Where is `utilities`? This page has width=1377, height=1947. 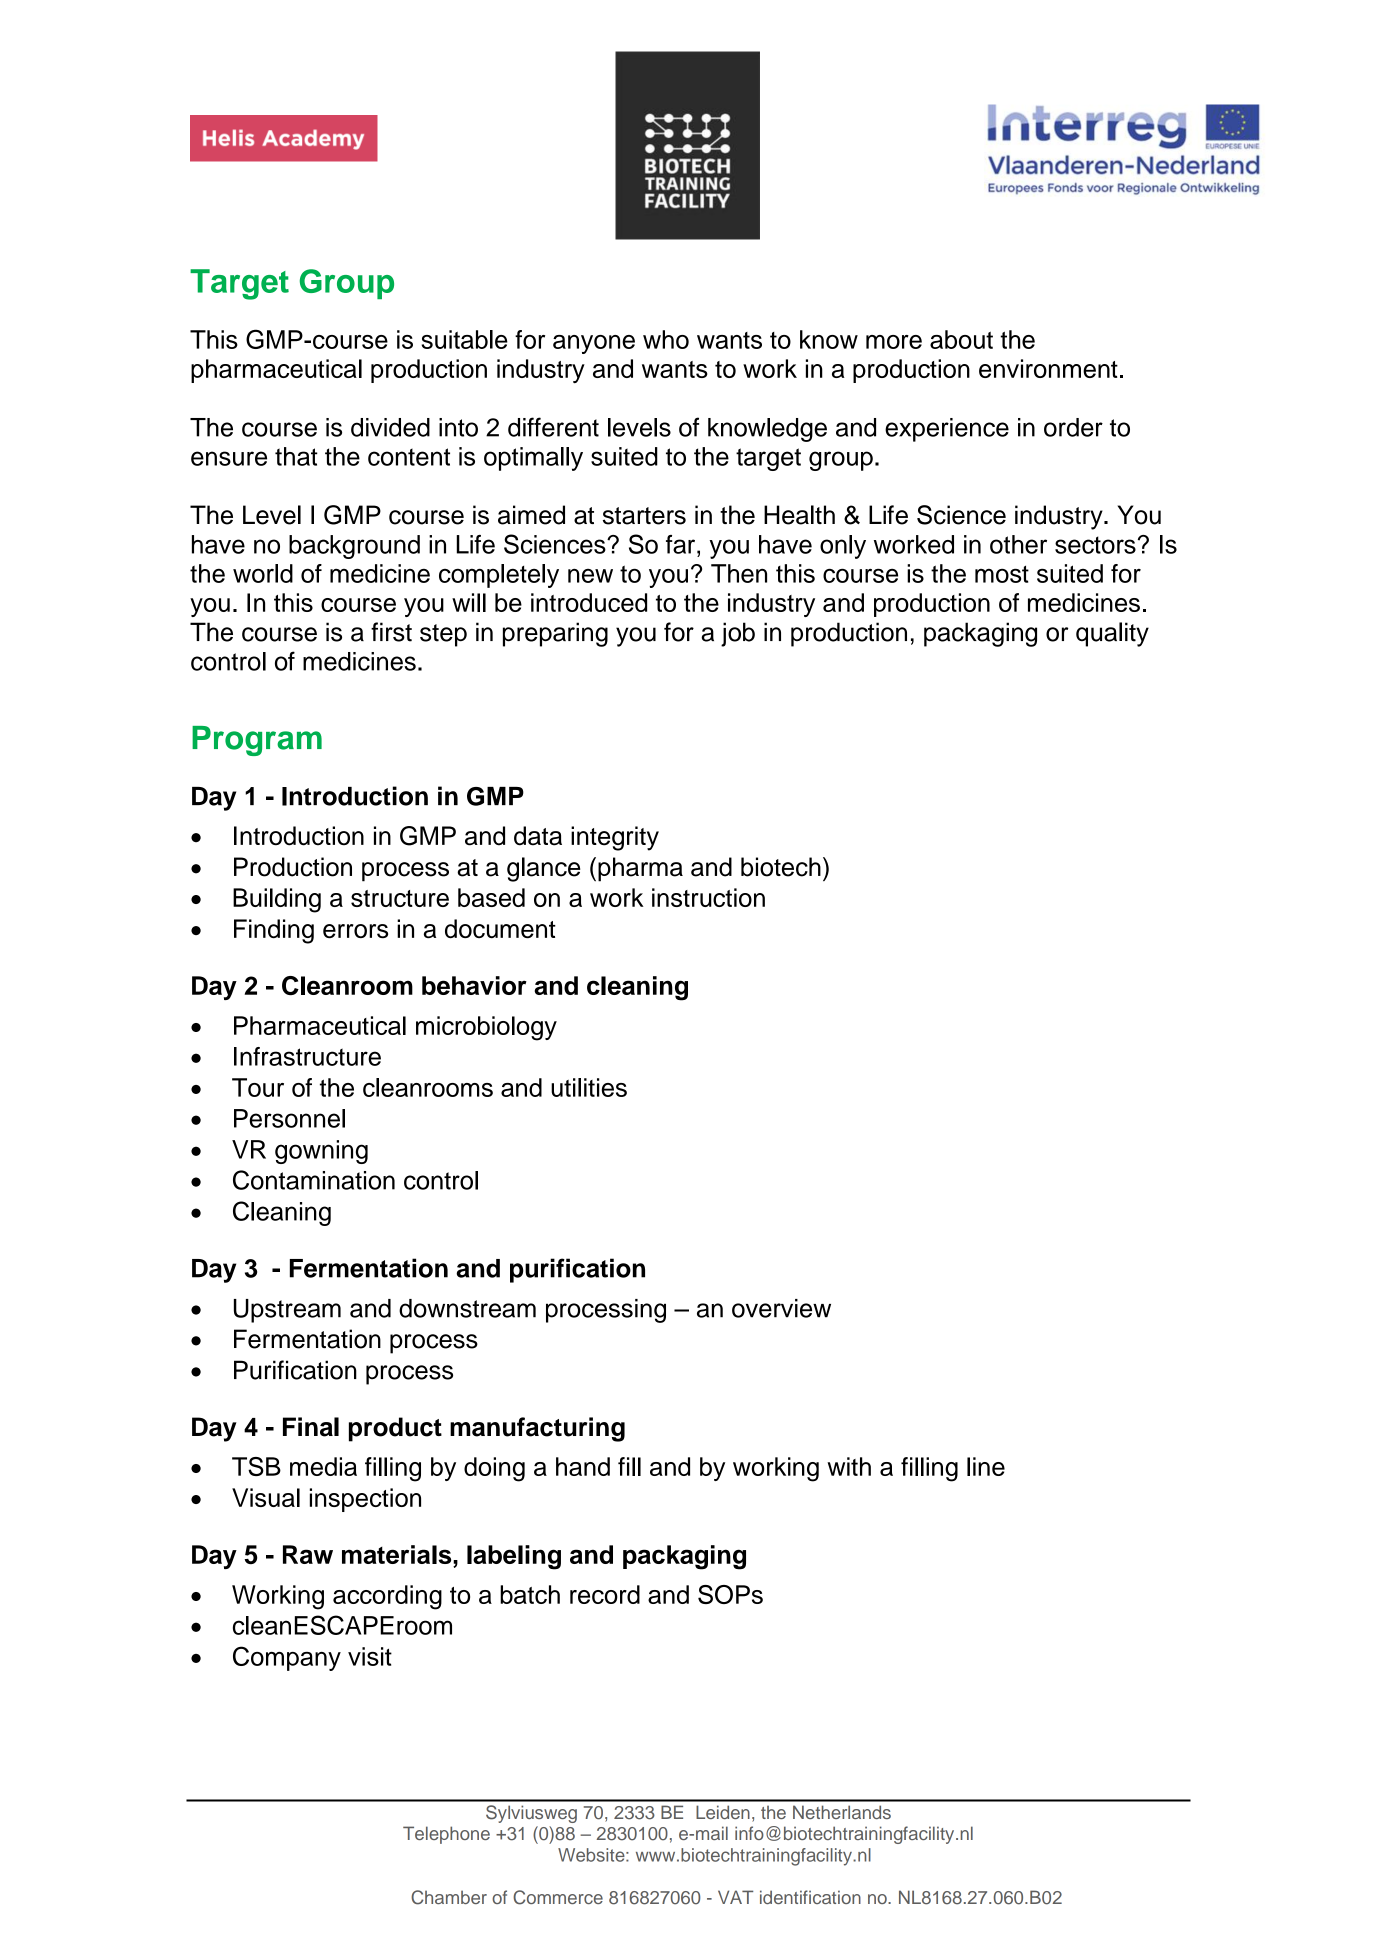 utilities is located at coordinates (589, 1087).
